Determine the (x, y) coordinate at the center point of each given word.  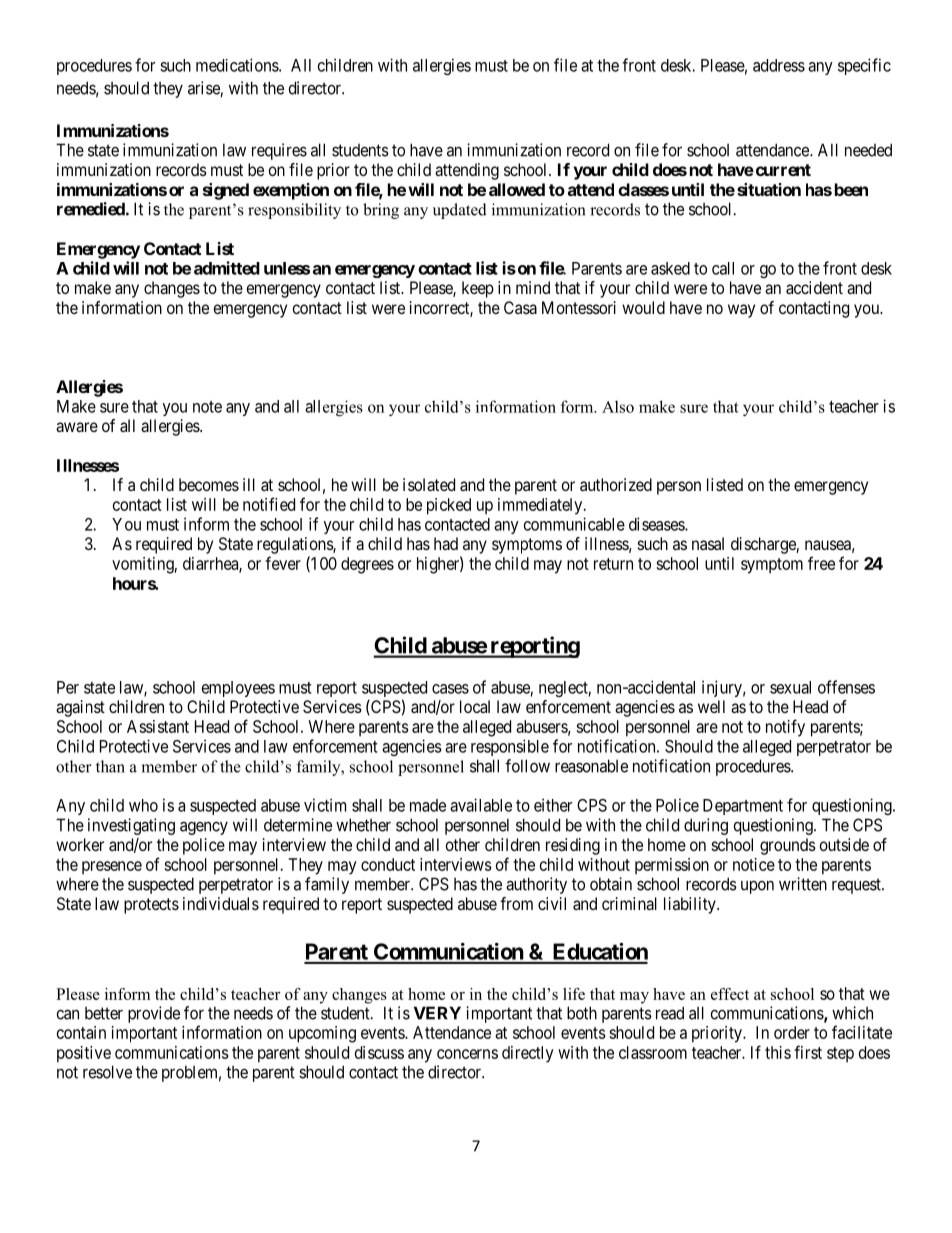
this (778, 1052)
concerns (467, 1054)
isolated (429, 484)
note (207, 407)
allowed (517, 189)
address (779, 65)
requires (279, 151)
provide (154, 1014)
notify (785, 728)
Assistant (158, 726)
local (475, 706)
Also (618, 406)
